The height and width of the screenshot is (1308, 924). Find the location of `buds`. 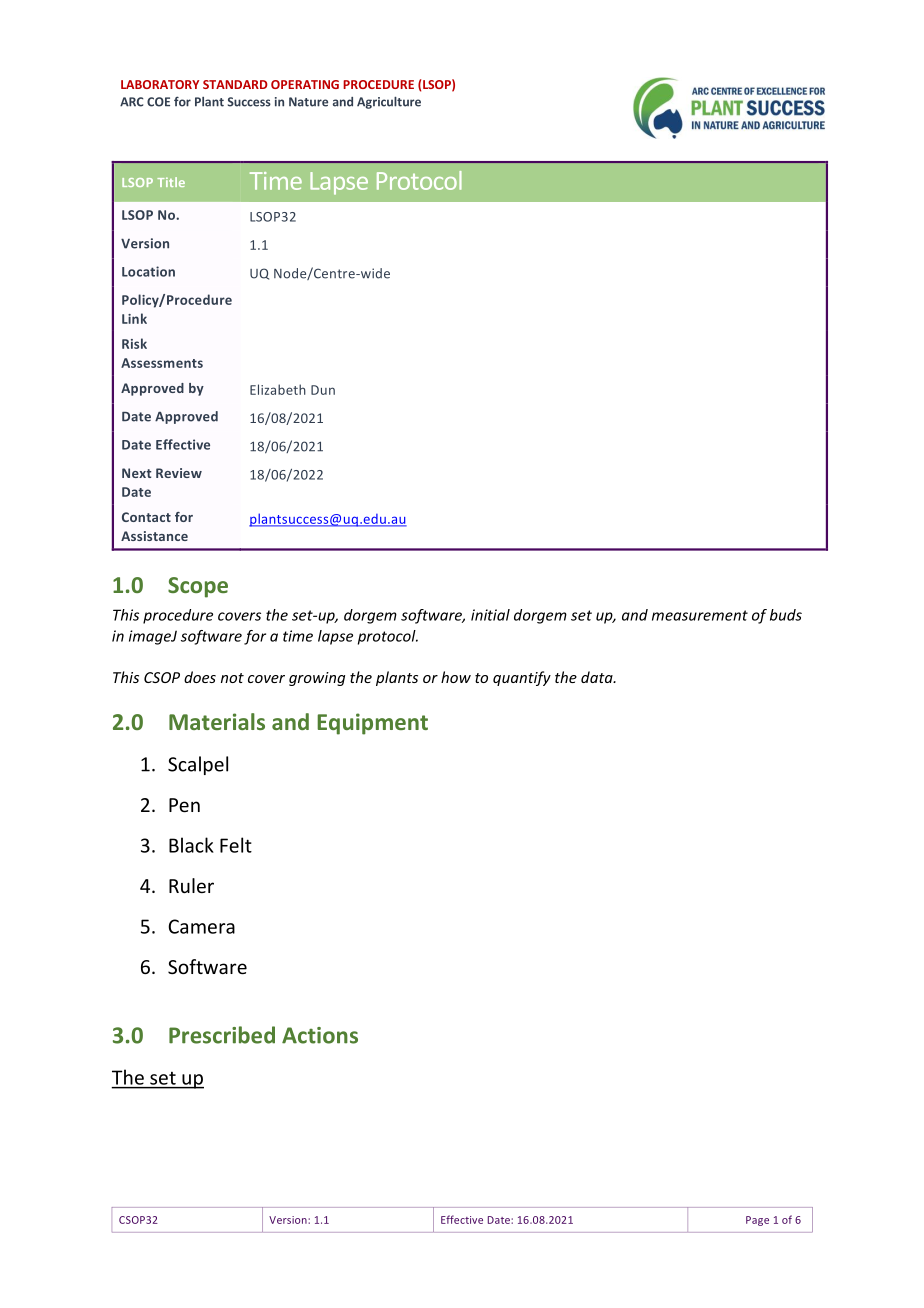

buds is located at coordinates (786, 615).
